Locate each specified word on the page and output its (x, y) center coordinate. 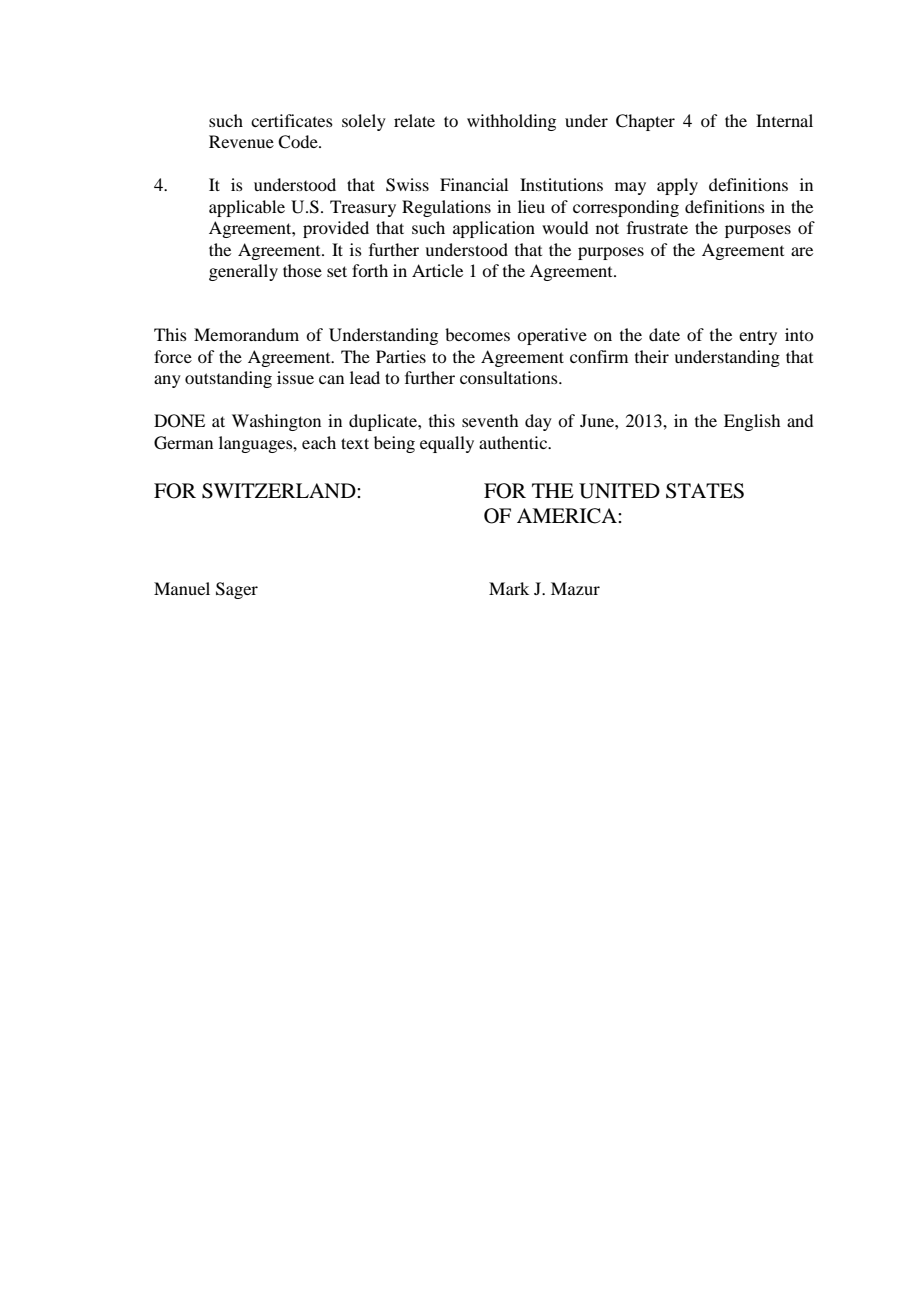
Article (437, 270)
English (752, 422)
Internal (784, 120)
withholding (511, 122)
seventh (490, 420)
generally (243, 272)
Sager (237, 590)
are (802, 251)
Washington (276, 422)
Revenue (241, 141)
